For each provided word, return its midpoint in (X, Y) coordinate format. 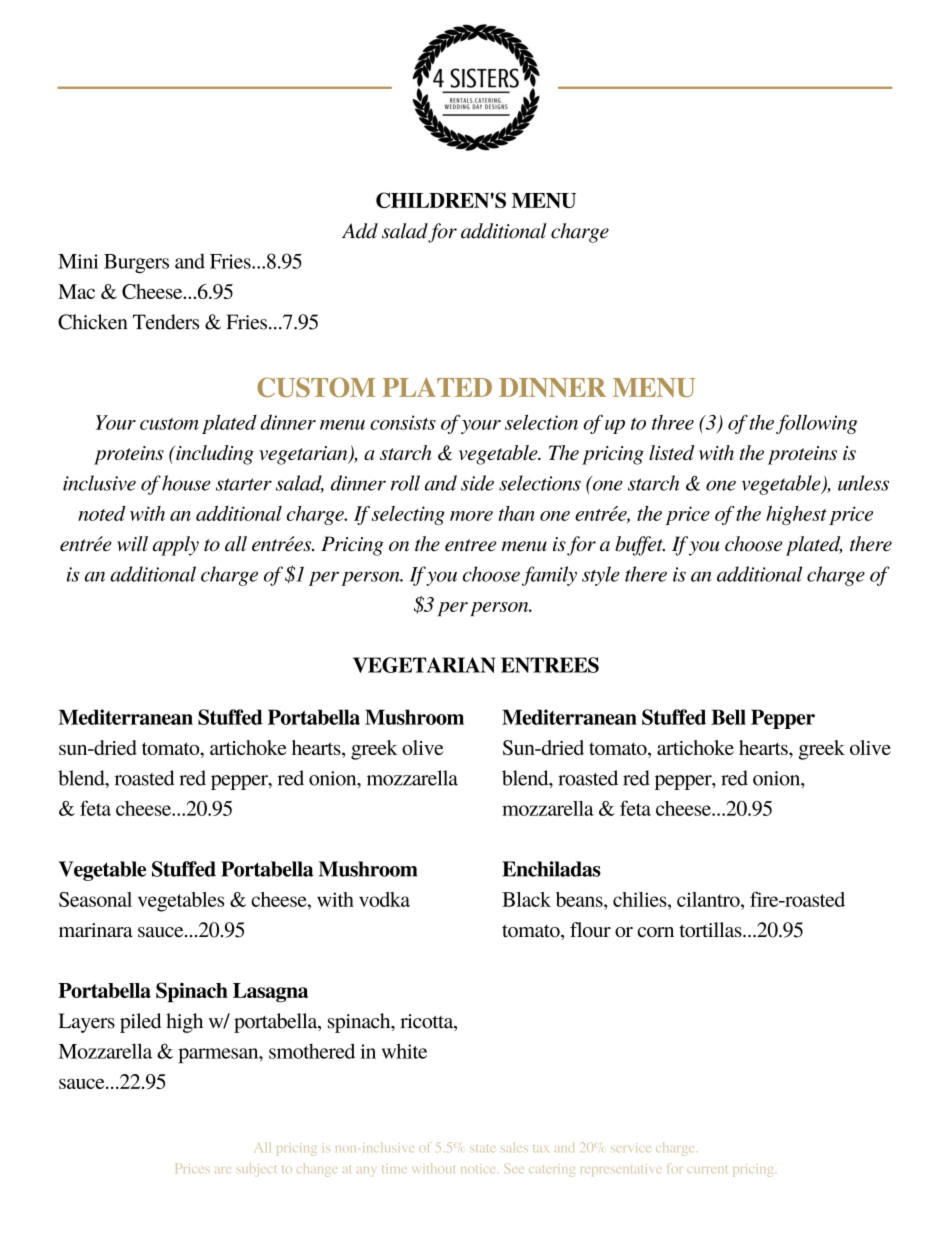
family (549, 576)
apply (176, 546)
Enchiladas (551, 869)
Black (526, 899)
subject (256, 1169)
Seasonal (95, 899)
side (477, 483)
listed (671, 452)
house (186, 483)
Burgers (136, 263)
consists (403, 422)
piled (140, 1023)
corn (655, 932)
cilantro (709, 899)
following (817, 424)
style (601, 576)
